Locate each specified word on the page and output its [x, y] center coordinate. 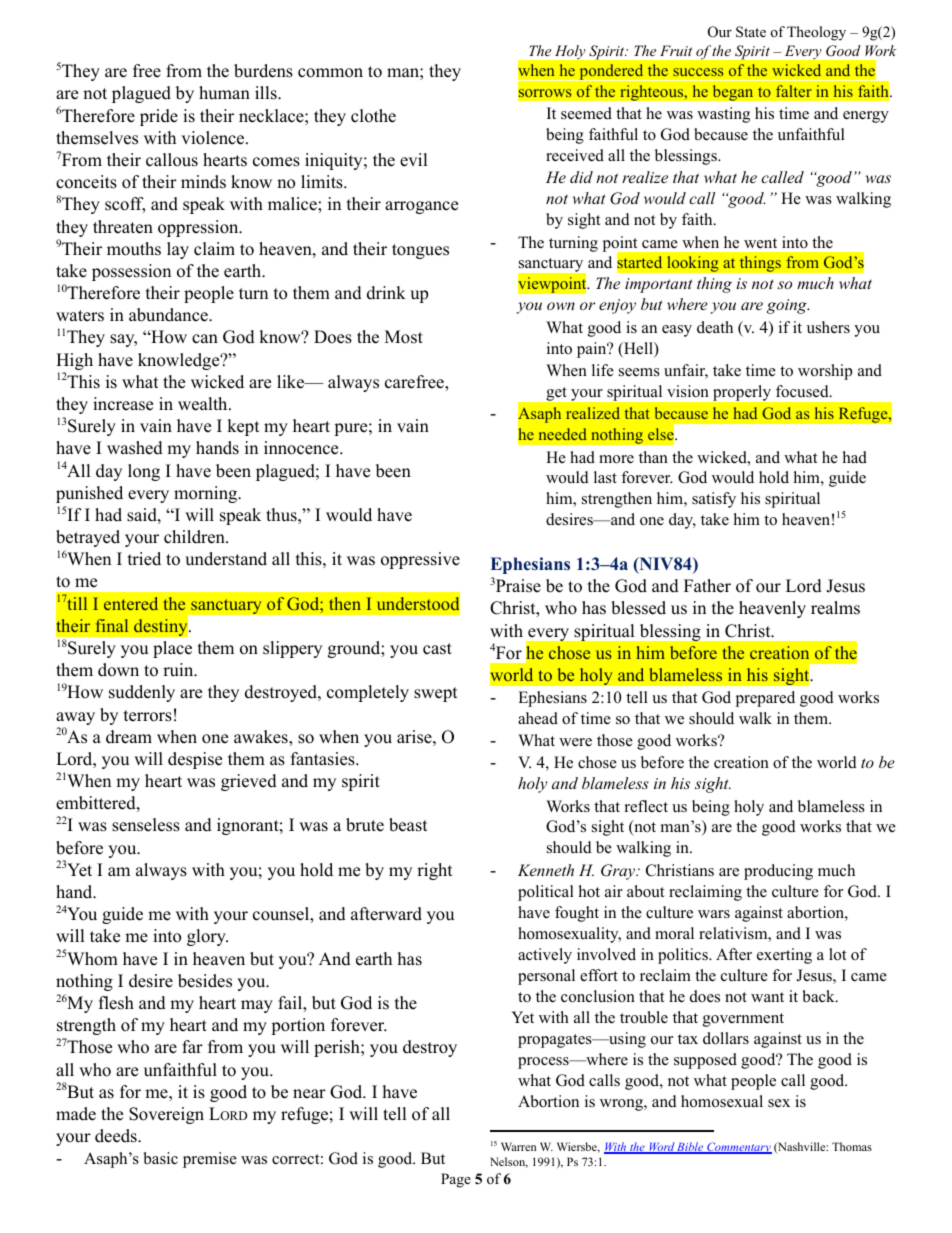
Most [404, 337]
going [788, 306]
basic [160, 1158]
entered [131, 603]
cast [437, 649]
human [224, 93]
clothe [373, 116]
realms [835, 608]
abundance [169, 315]
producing [778, 872]
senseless [146, 825]
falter [794, 91]
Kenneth [546, 870]
